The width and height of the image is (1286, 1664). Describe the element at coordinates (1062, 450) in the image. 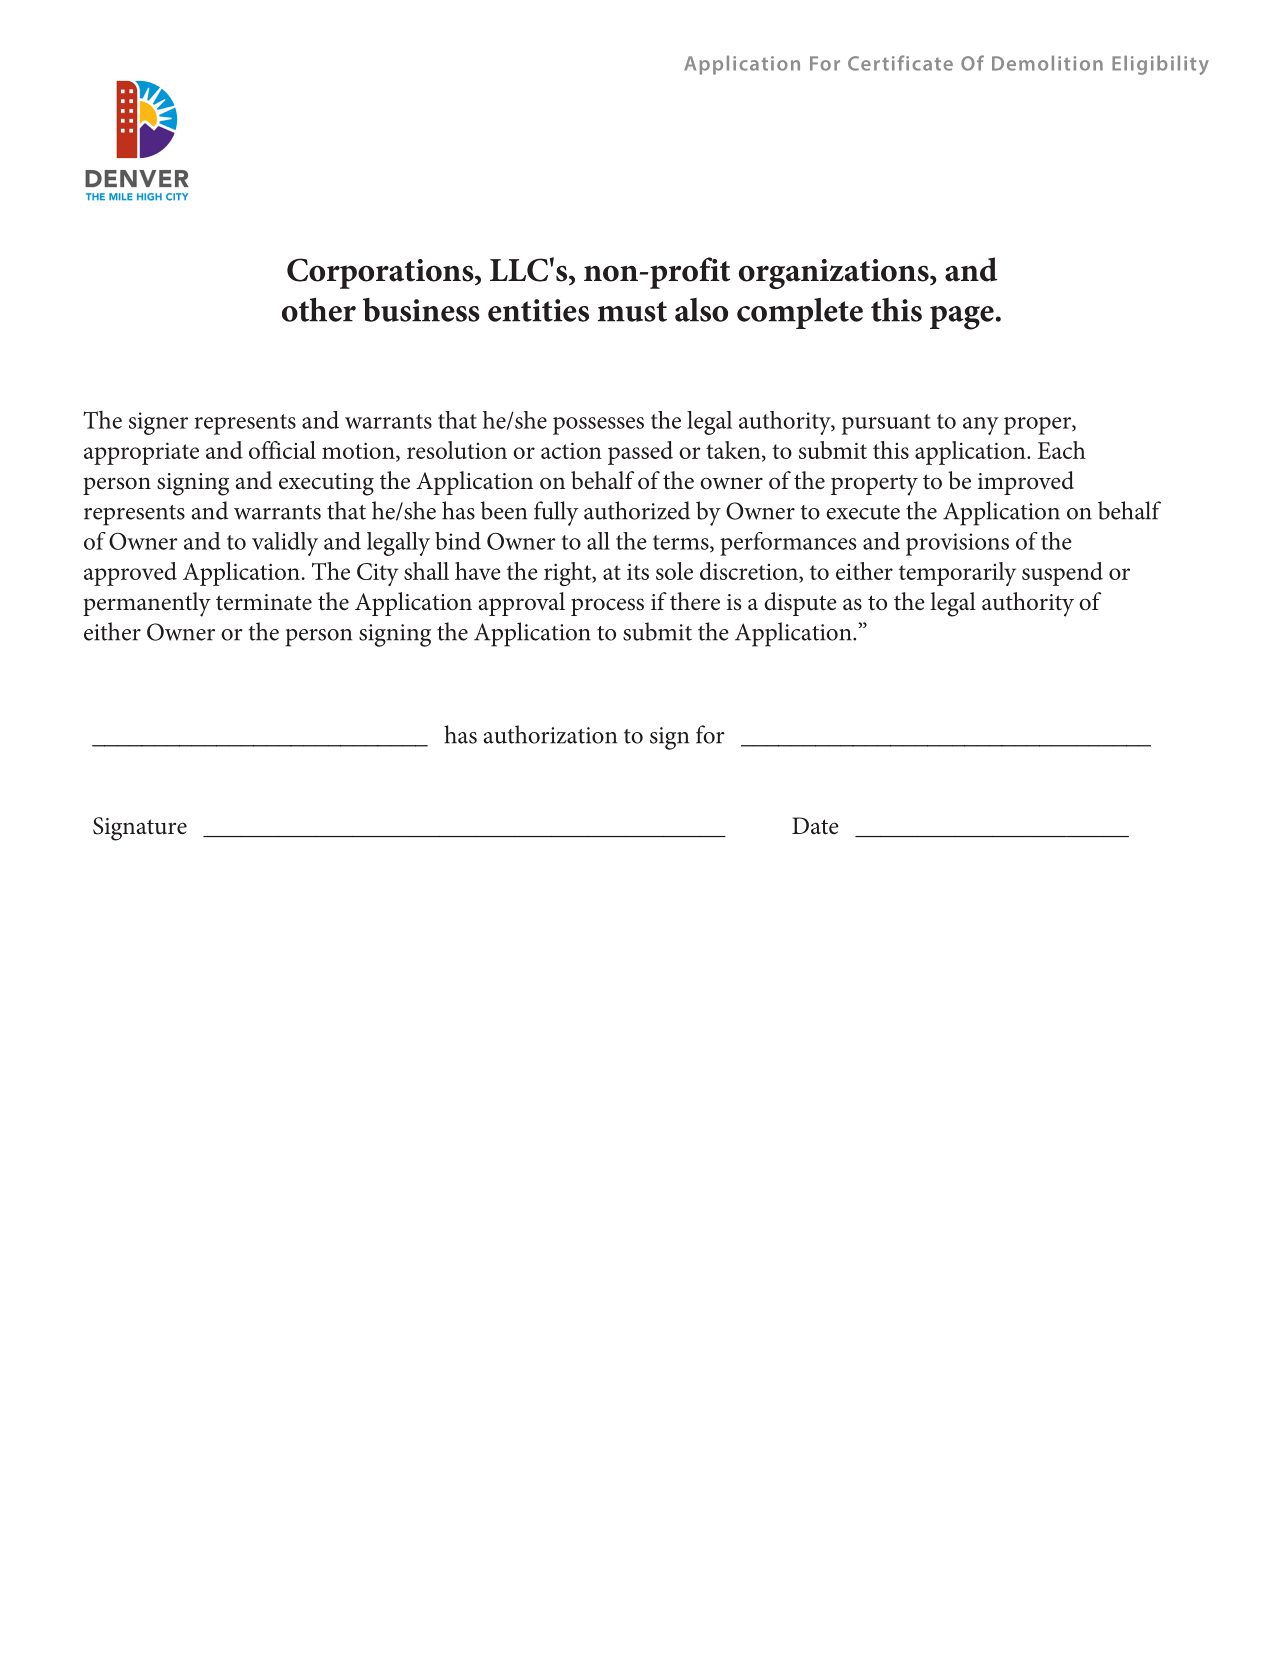

I see `Each` at that location.
